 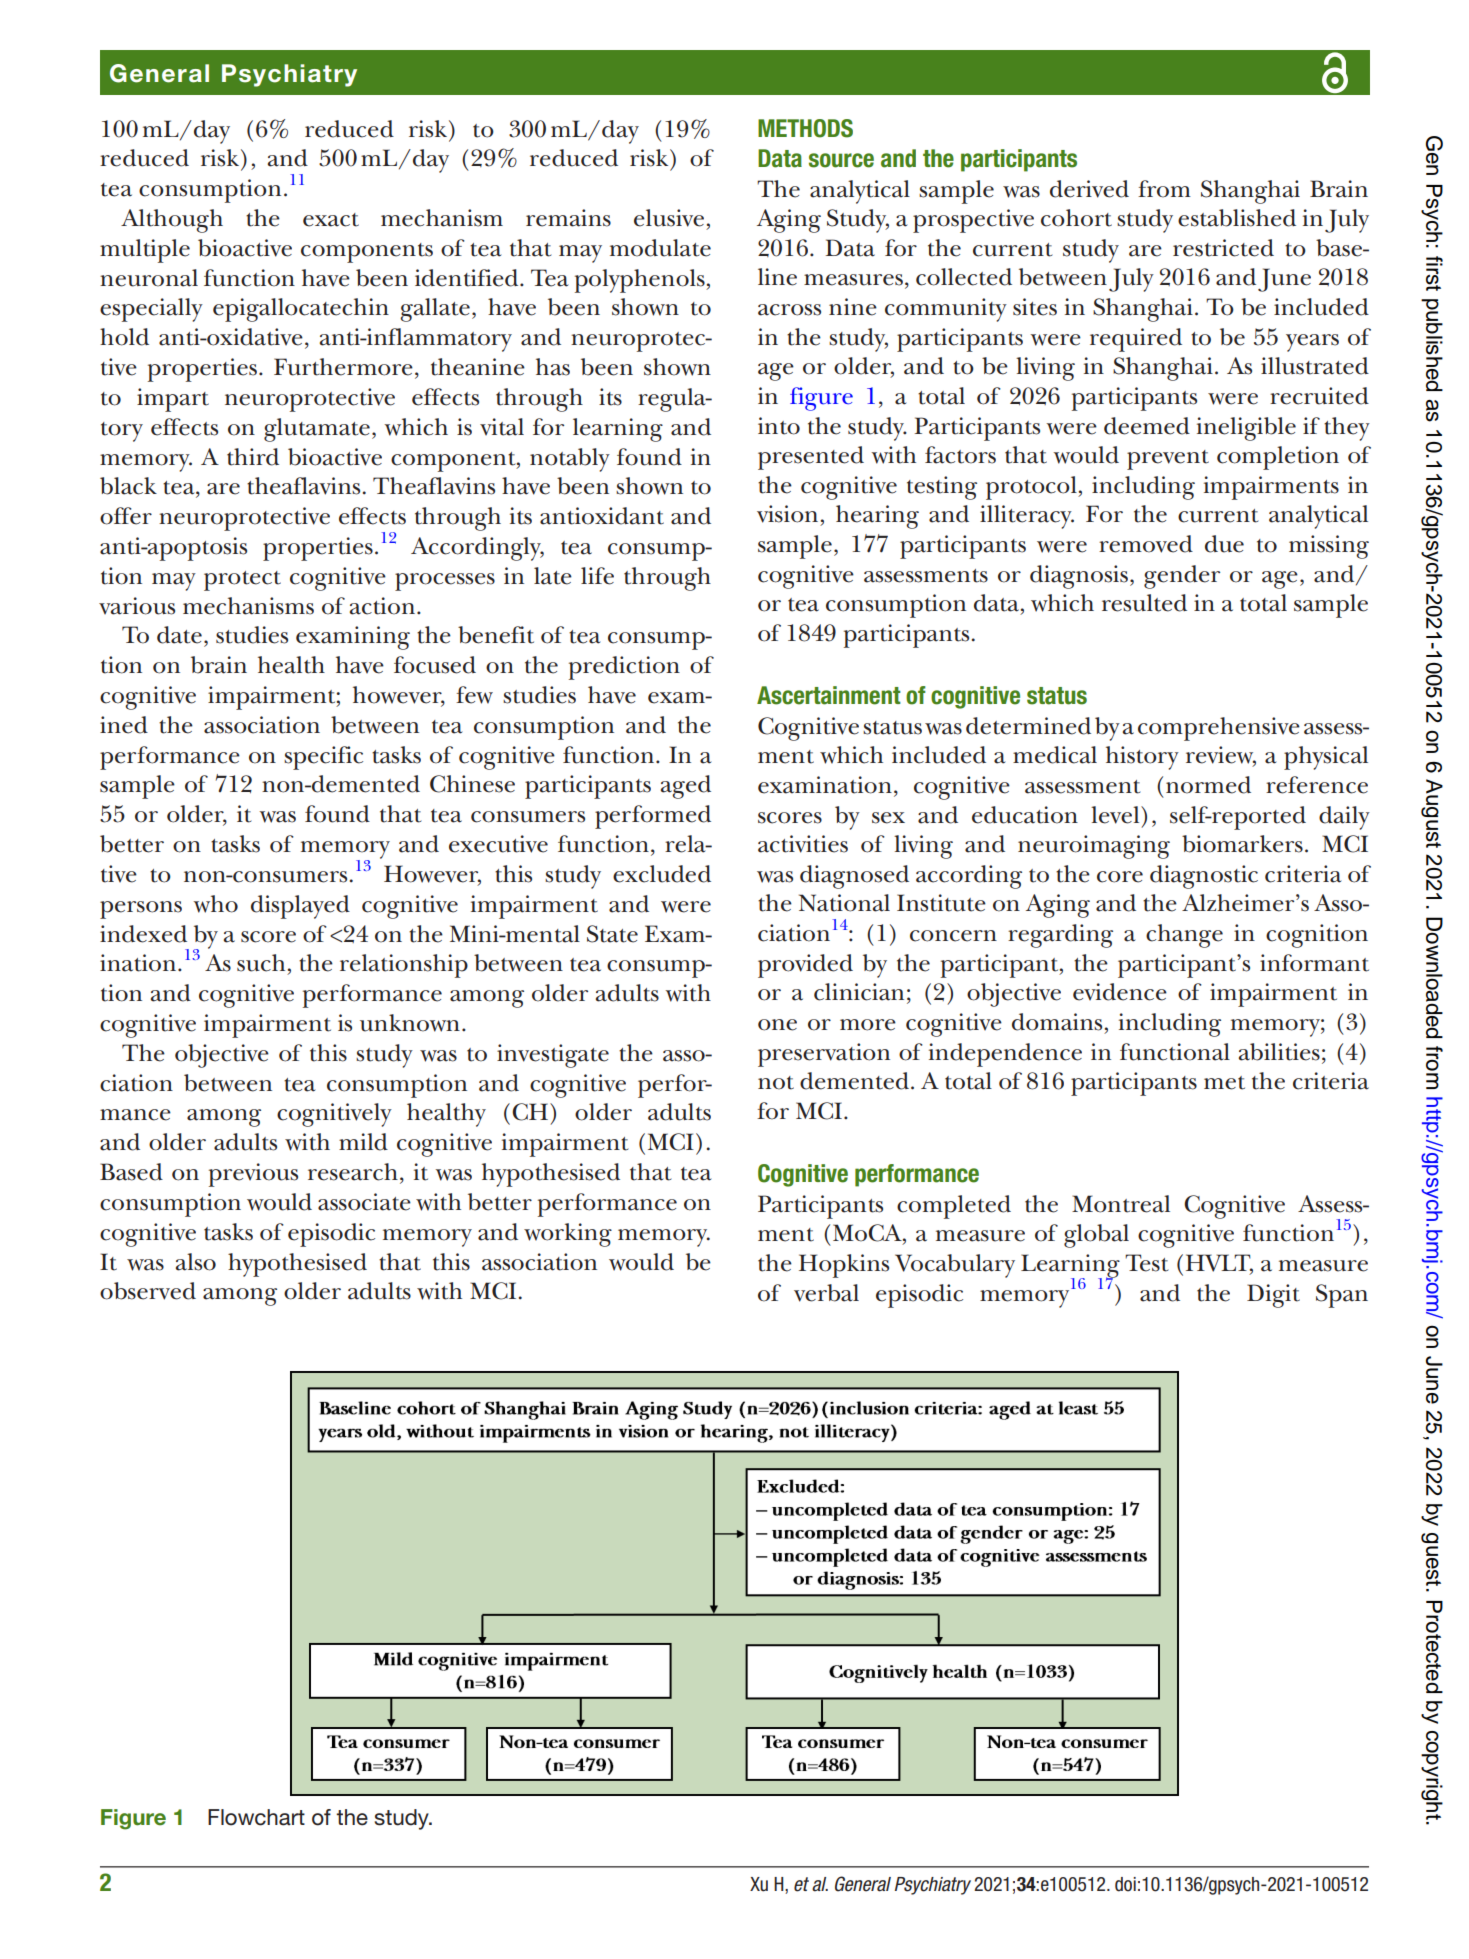 What do you see at coordinates (669, 218) in the screenshot?
I see `elusive` at bounding box center [669, 218].
